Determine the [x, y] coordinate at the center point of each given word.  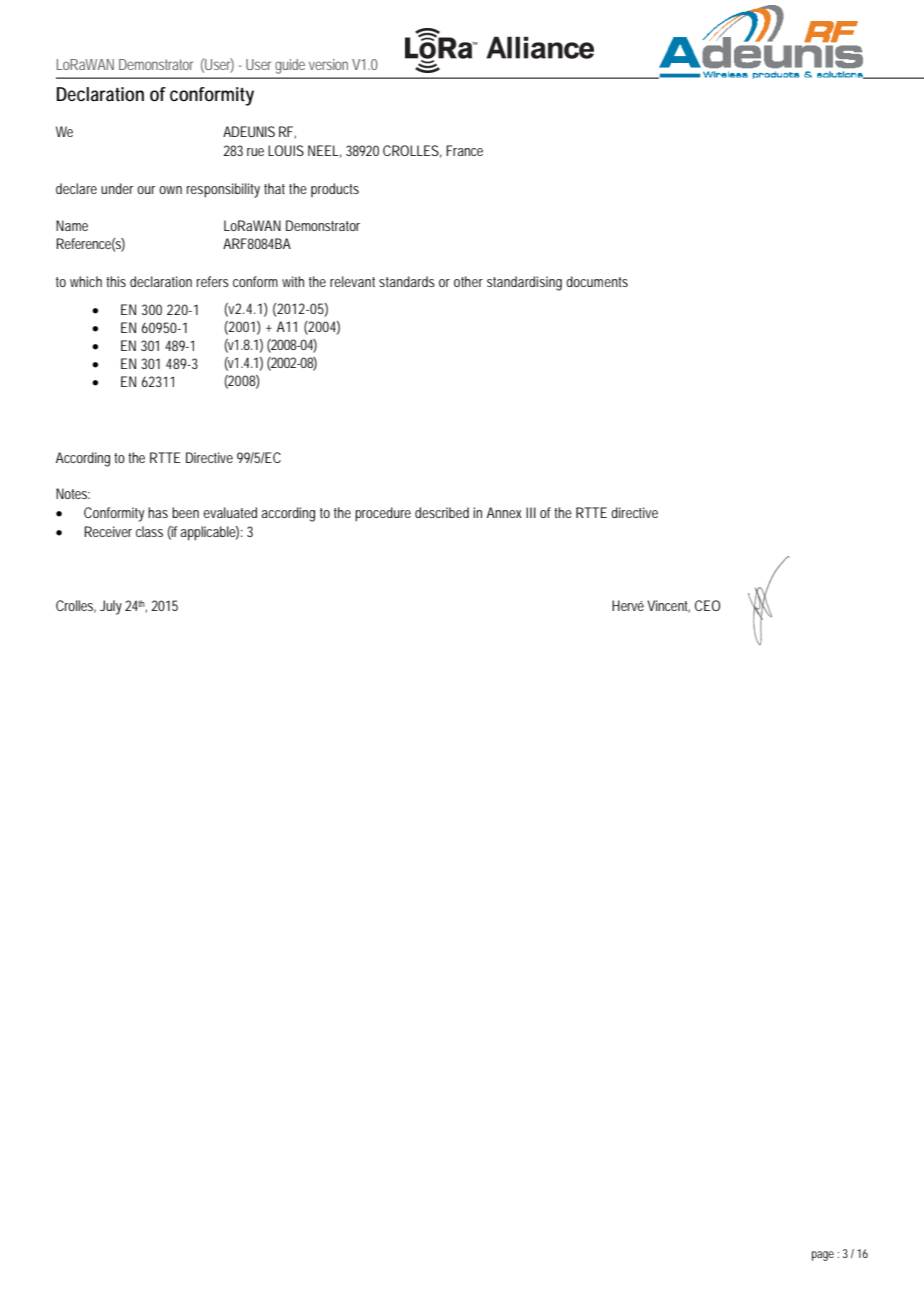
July [111, 607]
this [116, 281]
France [464, 150]
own [170, 190]
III [531, 512]
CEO [707, 605]
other [468, 281]
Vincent [668, 606]
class [149, 531]
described [442, 512]
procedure [383, 514]
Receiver [108, 531]
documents [597, 281]
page [823, 1256]
